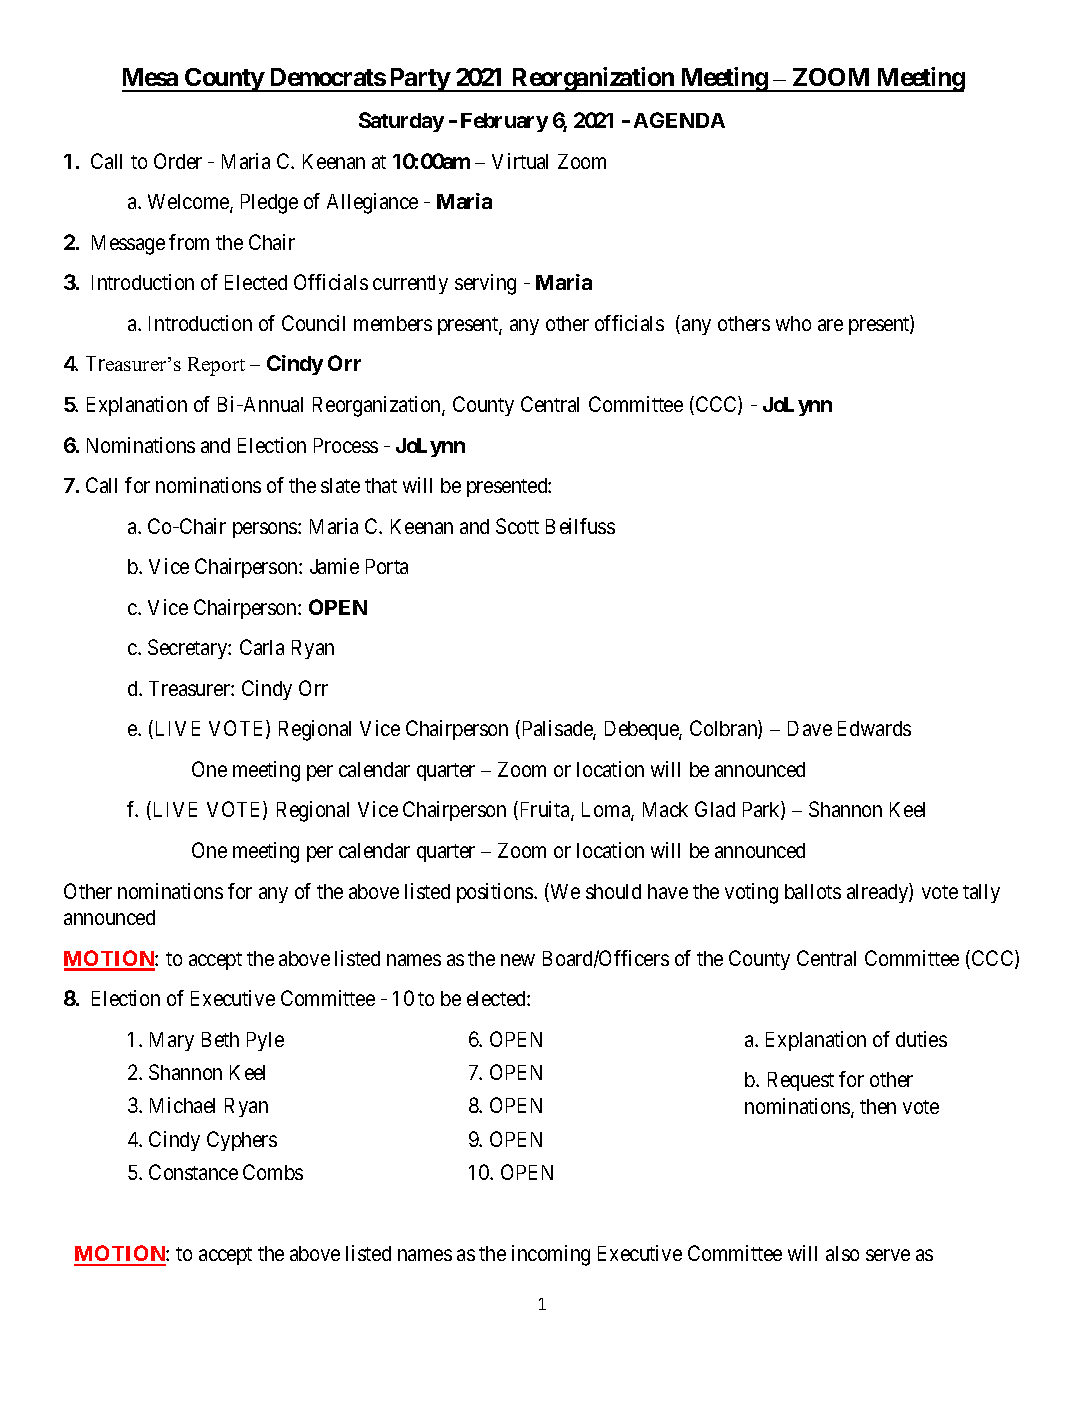 The width and height of the screenshot is (1085, 1403). What do you see at coordinates (193, 1172) in the screenshot?
I see `Constance` at bounding box center [193, 1172].
